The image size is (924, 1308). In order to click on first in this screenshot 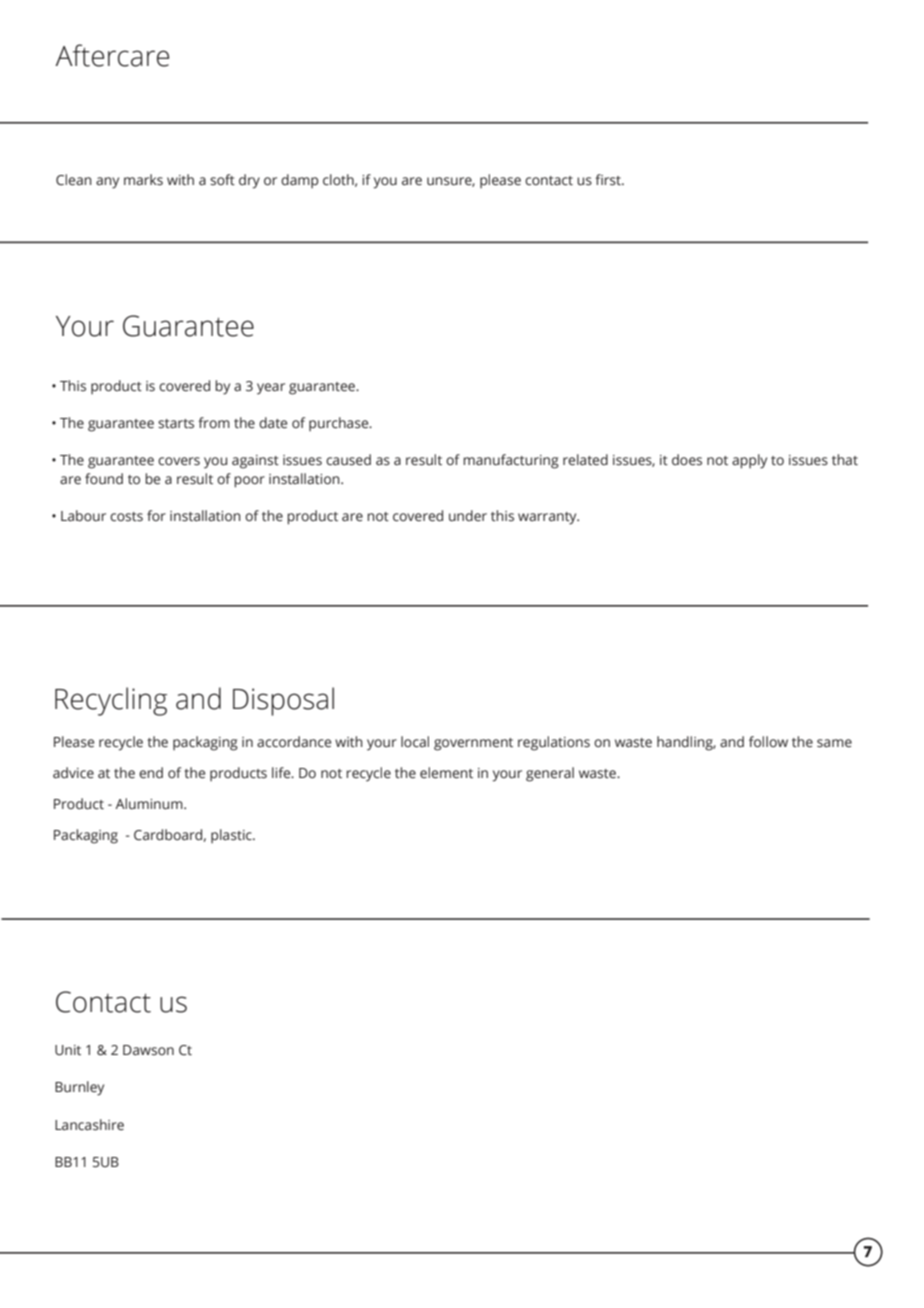, I will do `click(609, 180)`.
